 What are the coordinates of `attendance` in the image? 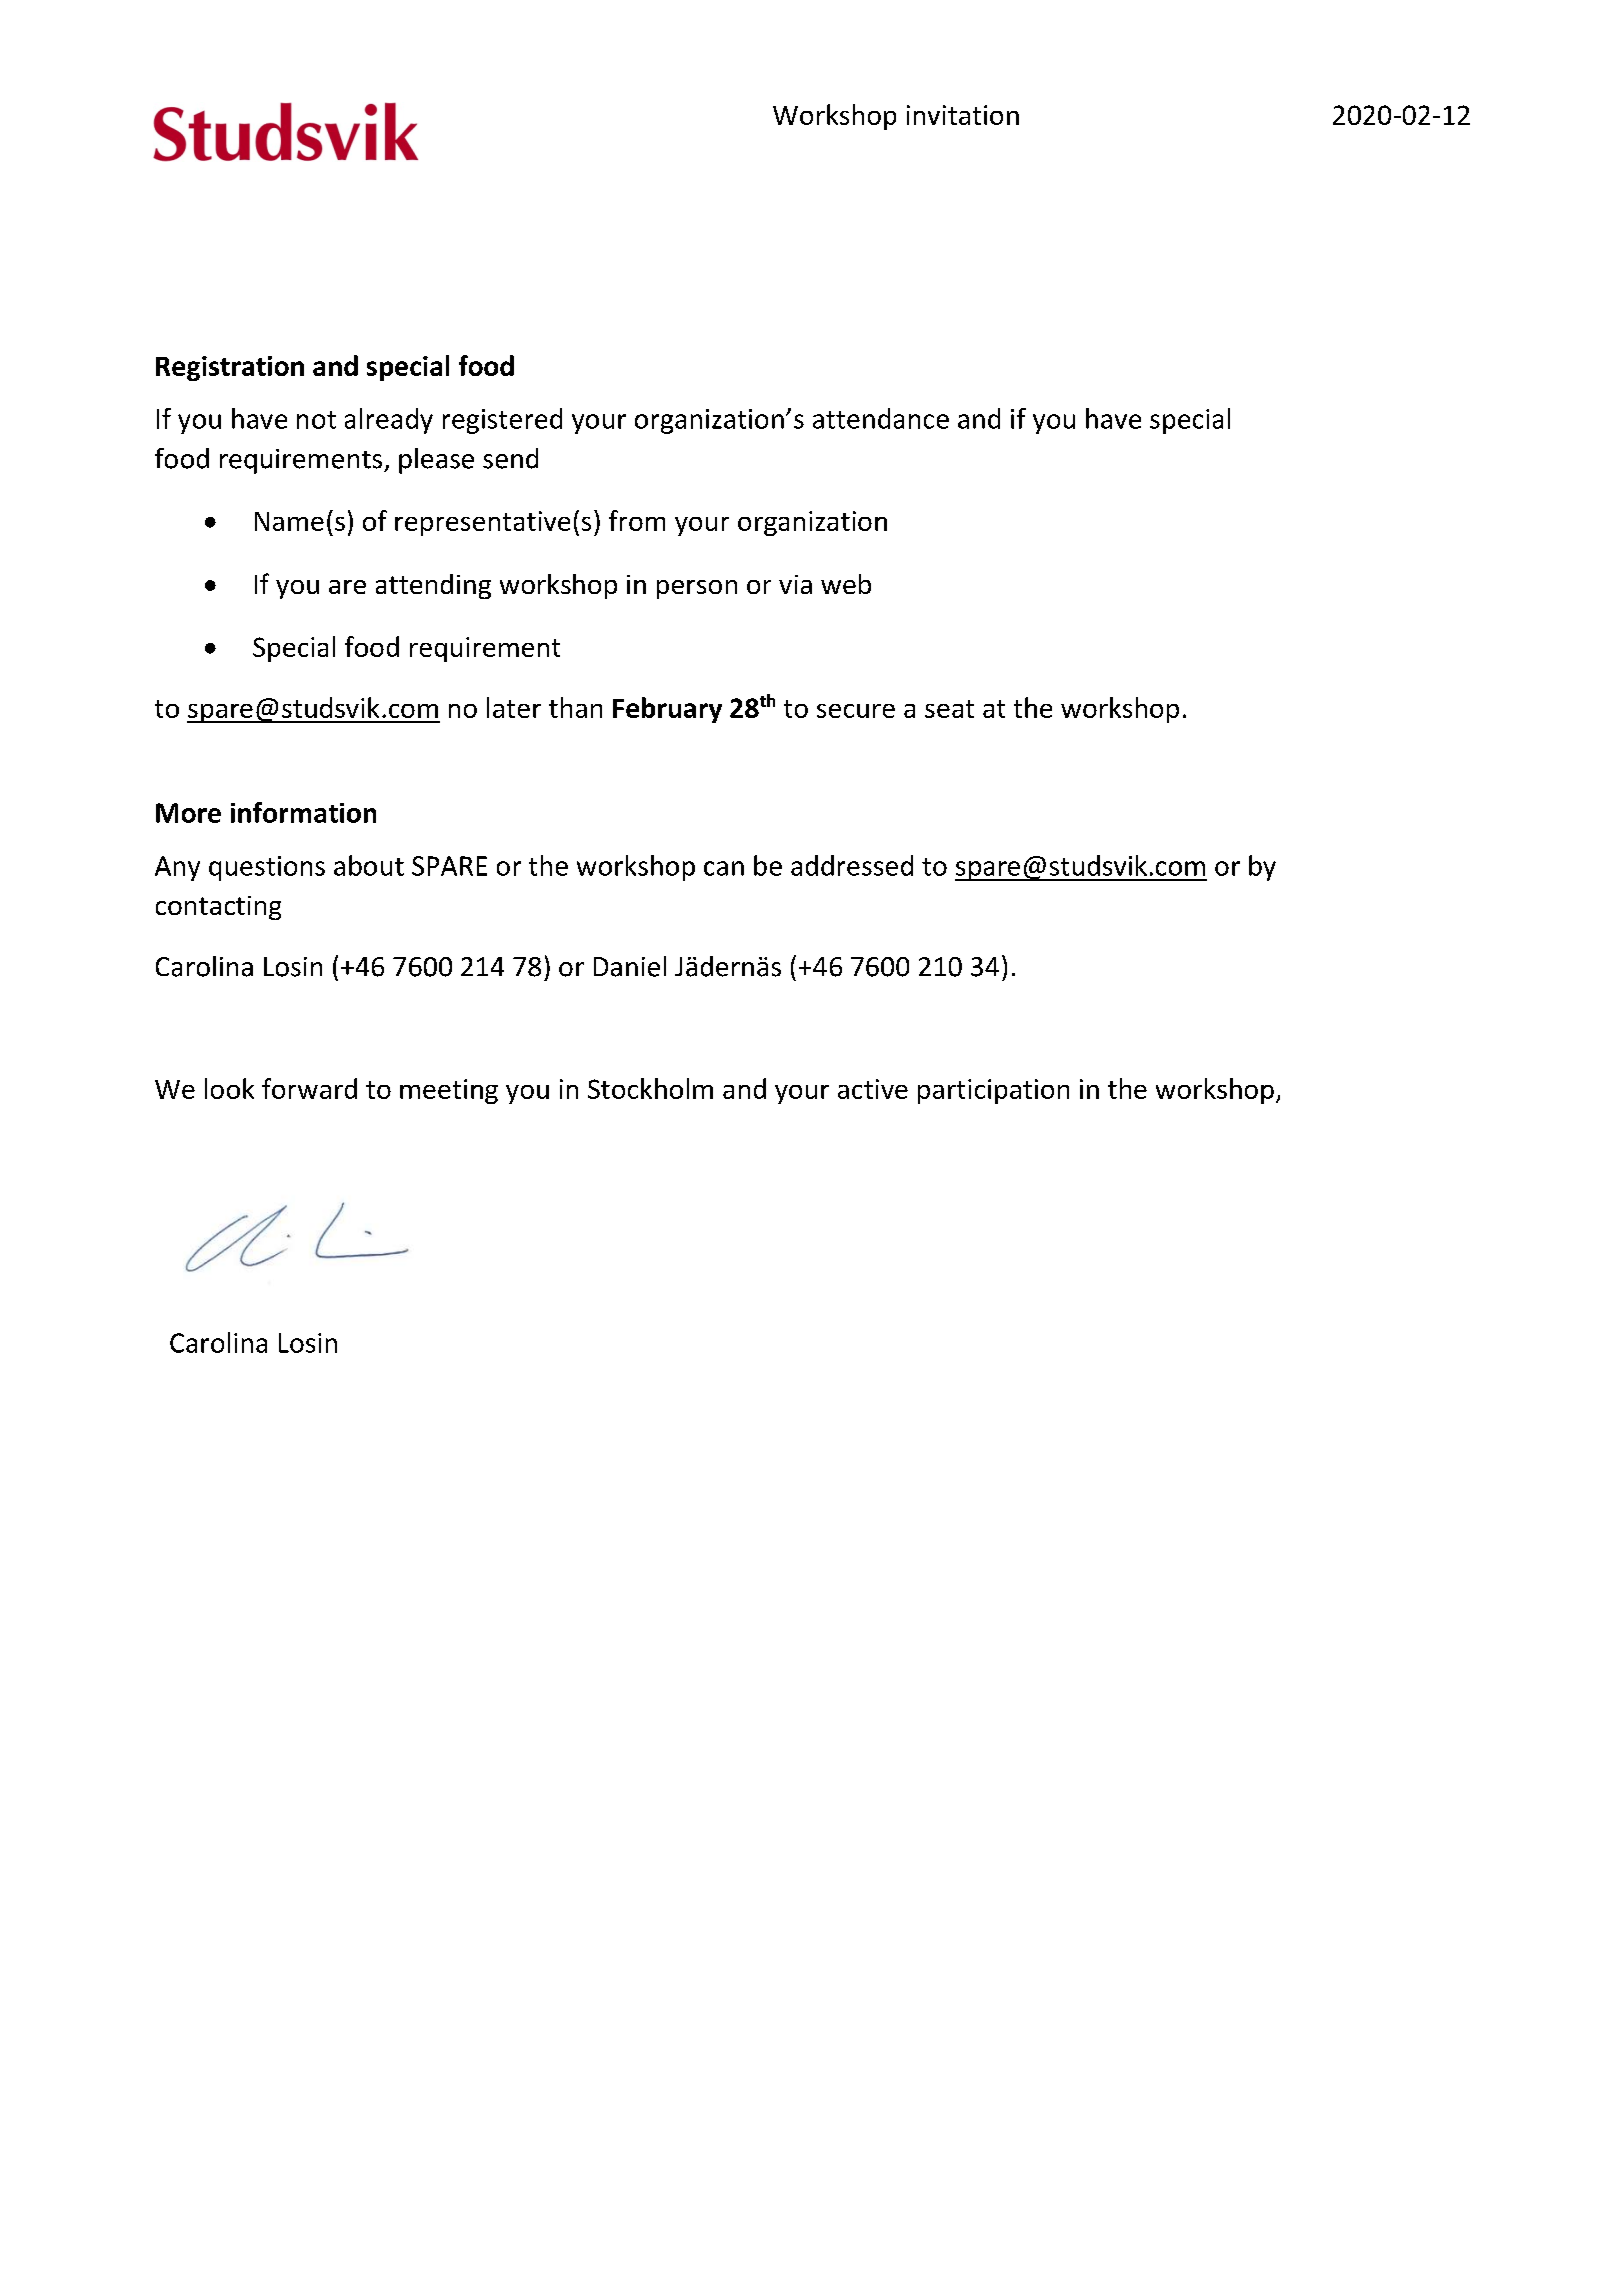 It's located at (881, 418).
